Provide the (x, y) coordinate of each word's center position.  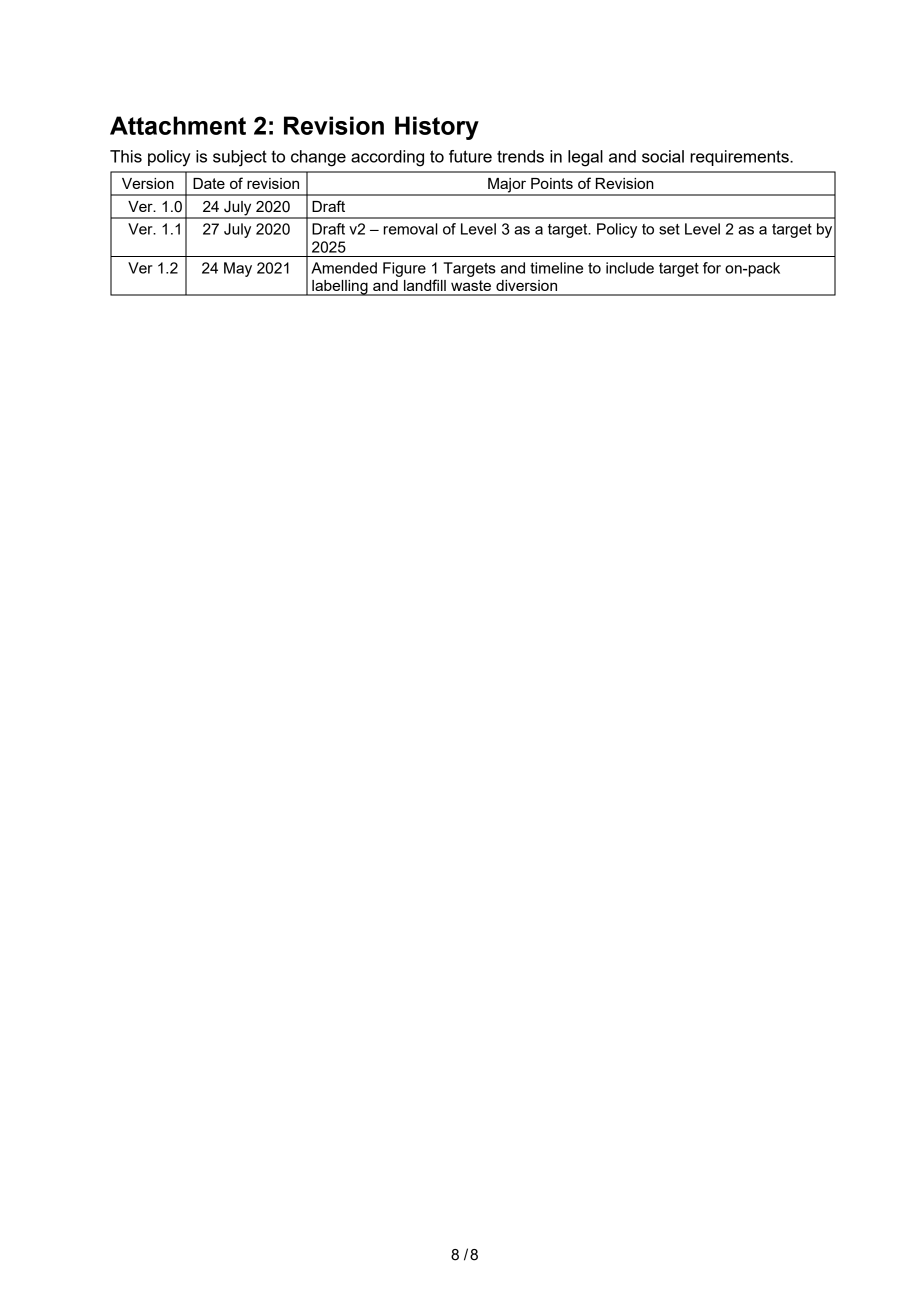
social (663, 156)
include (630, 268)
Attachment (178, 125)
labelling (340, 288)
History (437, 128)
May (238, 269)
